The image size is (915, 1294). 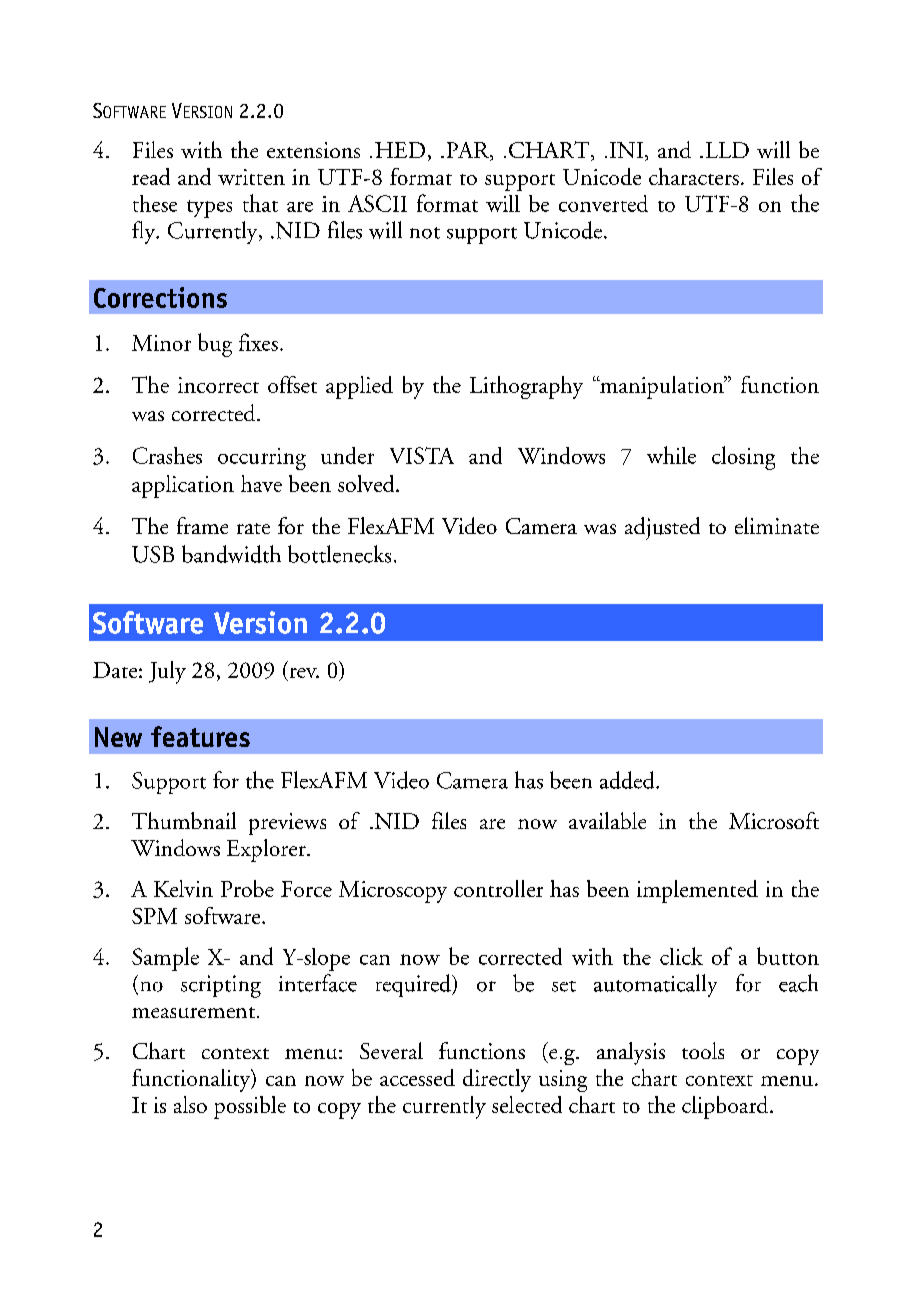 What do you see at coordinates (743, 458) in the image?
I see `closing` at bounding box center [743, 458].
